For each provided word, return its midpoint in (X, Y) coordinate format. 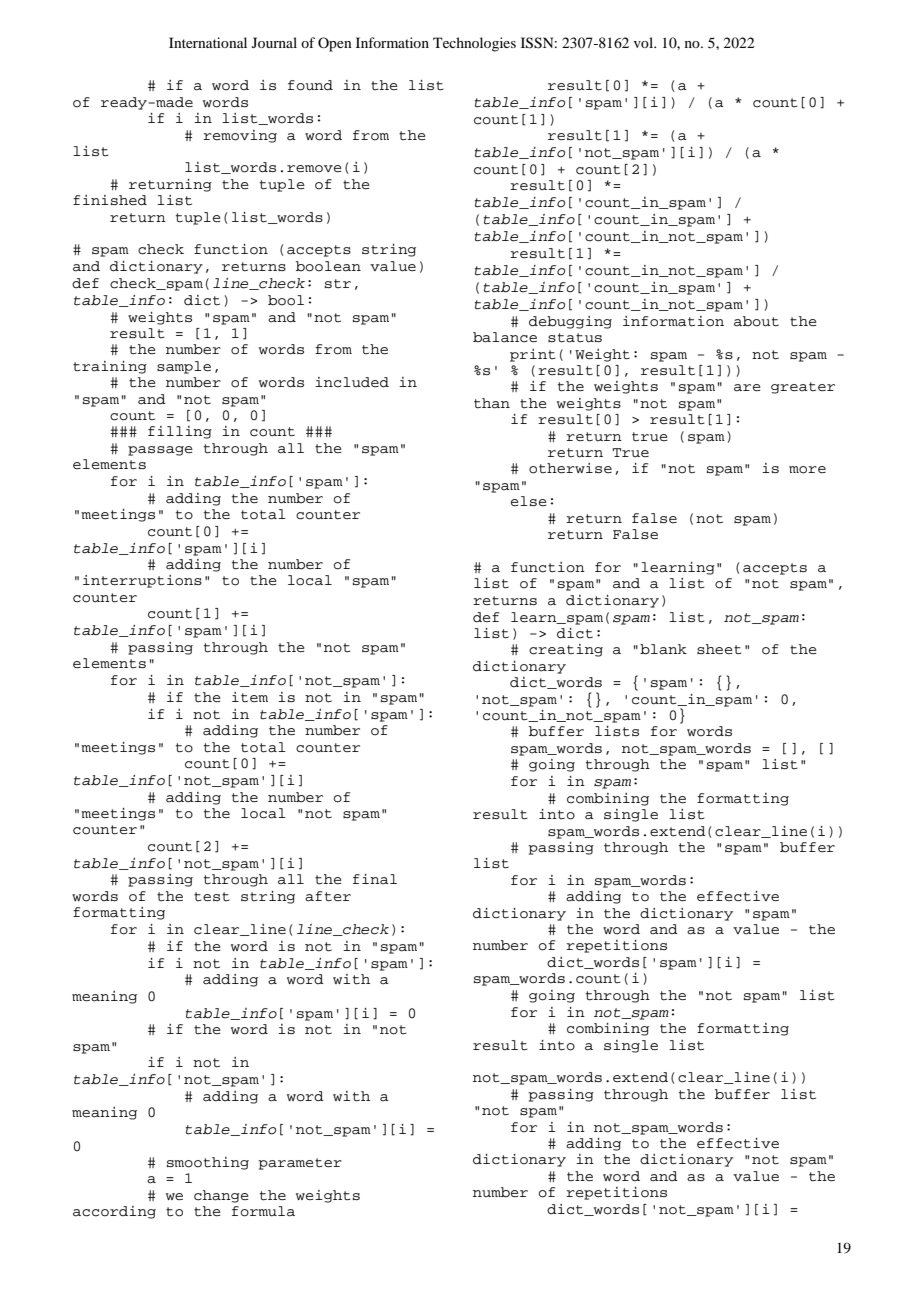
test (212, 896)
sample (184, 367)
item (250, 697)
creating (566, 650)
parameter (300, 1164)
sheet (719, 649)
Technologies (474, 44)
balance (505, 337)
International (208, 42)
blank (663, 649)
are (747, 388)
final (375, 879)
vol (645, 42)
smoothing (208, 1163)
